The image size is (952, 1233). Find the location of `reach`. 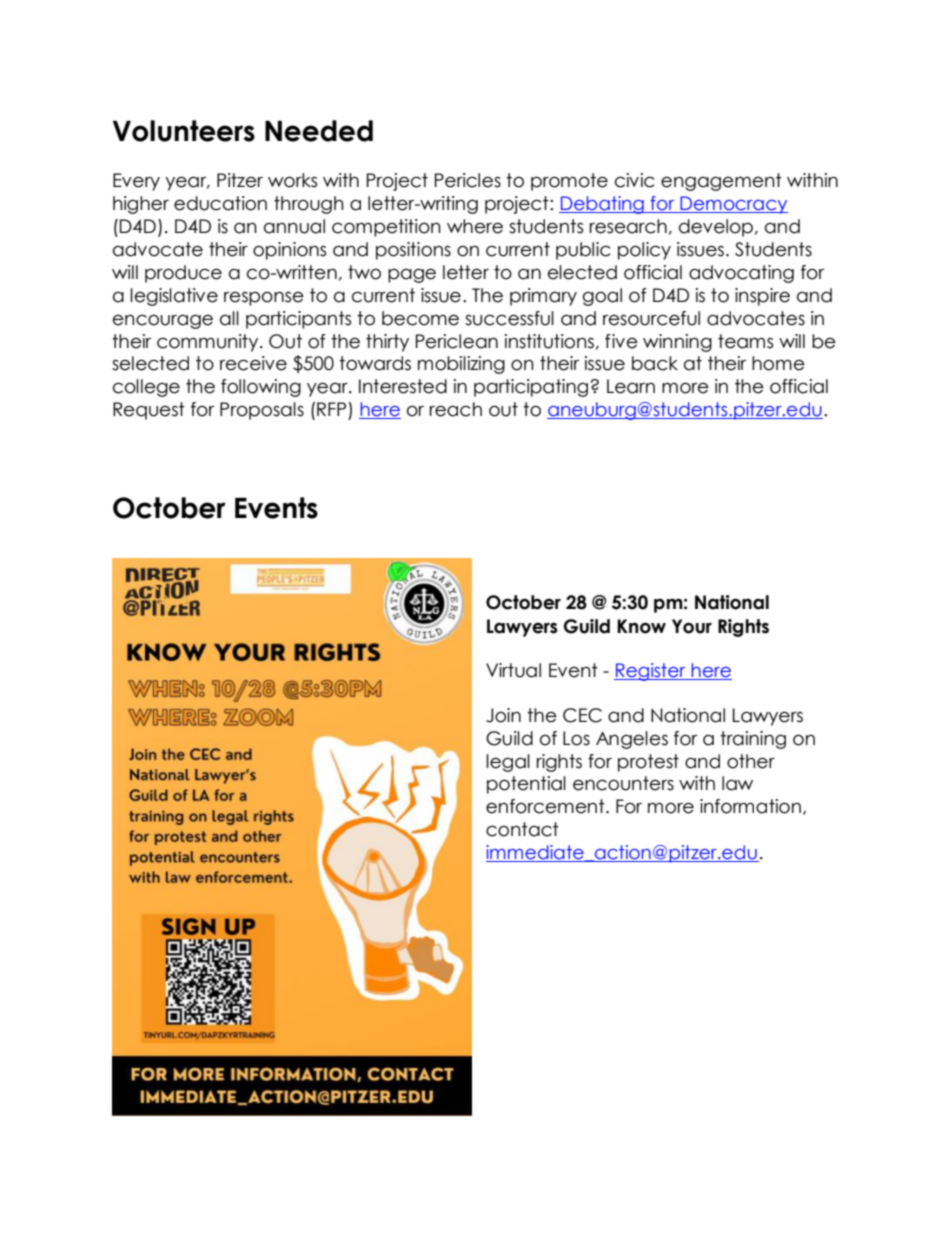

reach is located at coordinates (456, 409).
